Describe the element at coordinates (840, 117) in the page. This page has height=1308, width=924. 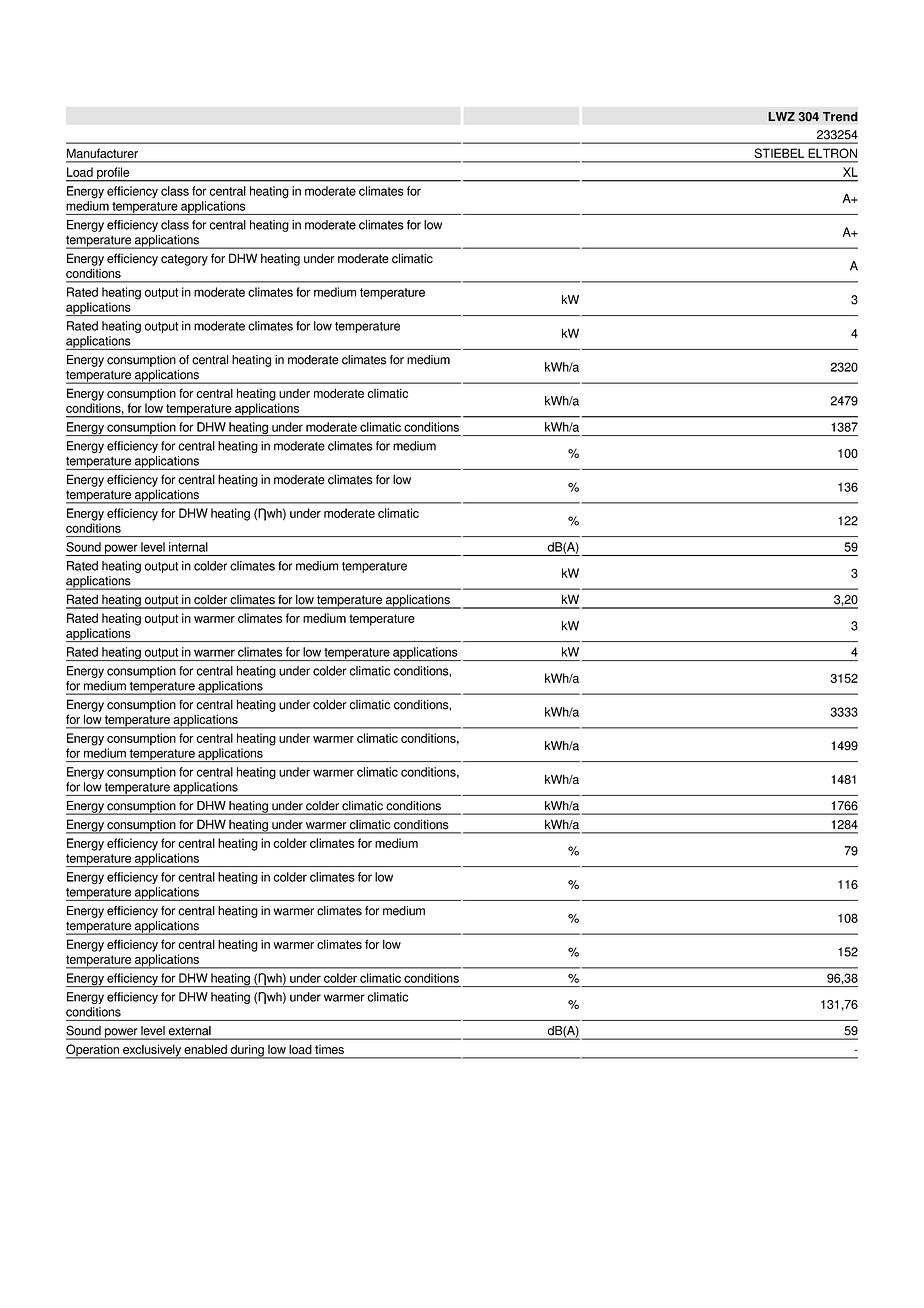
I see `Trend` at that location.
